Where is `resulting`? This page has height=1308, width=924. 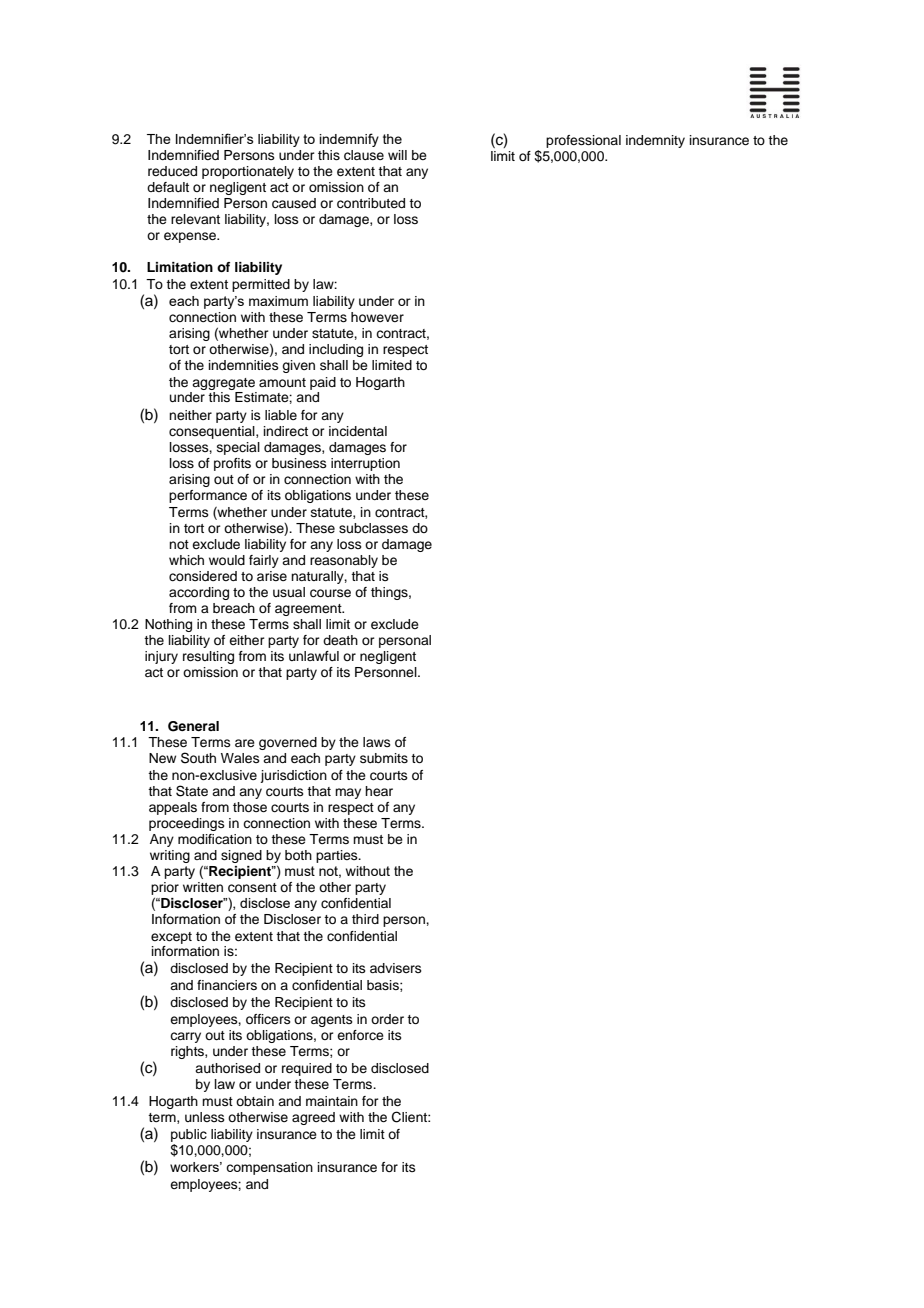 resulting is located at coordinates (208, 657).
